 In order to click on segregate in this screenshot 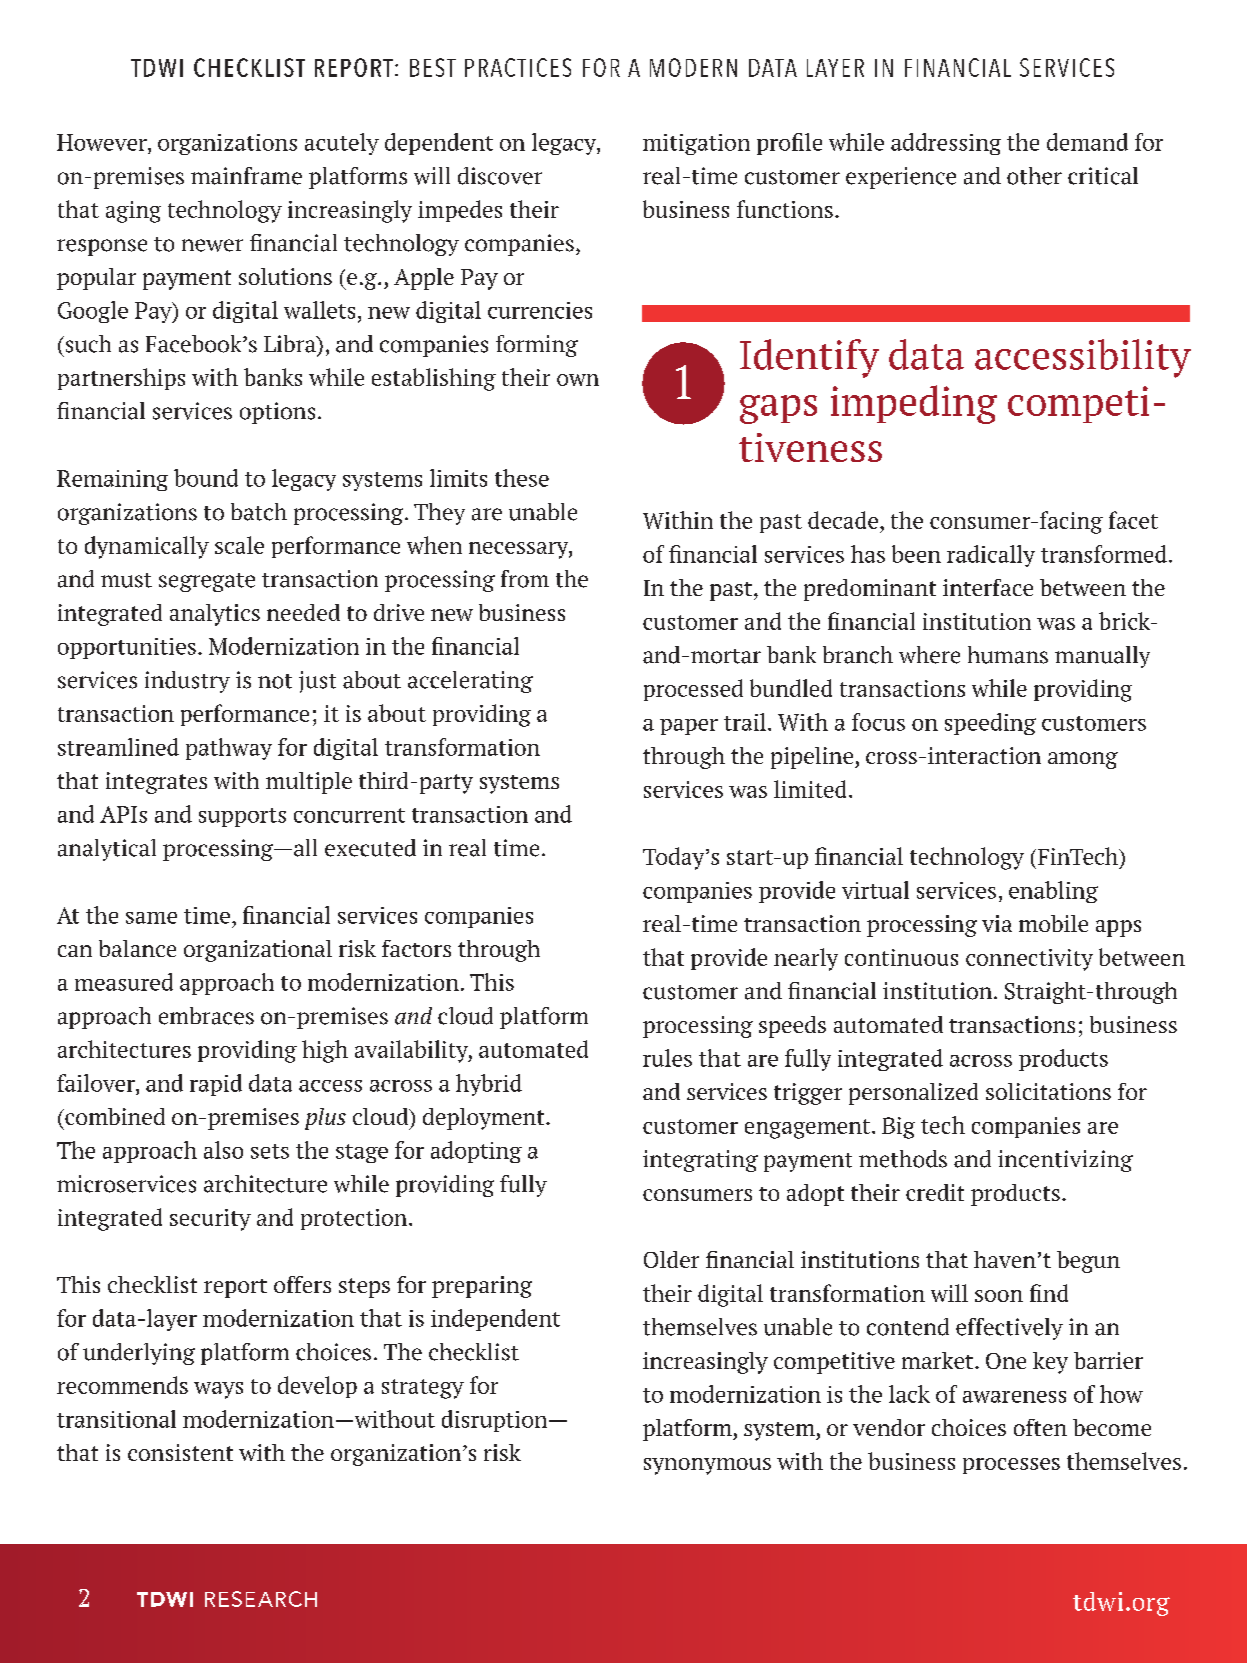, I will do `click(207, 582)`.
